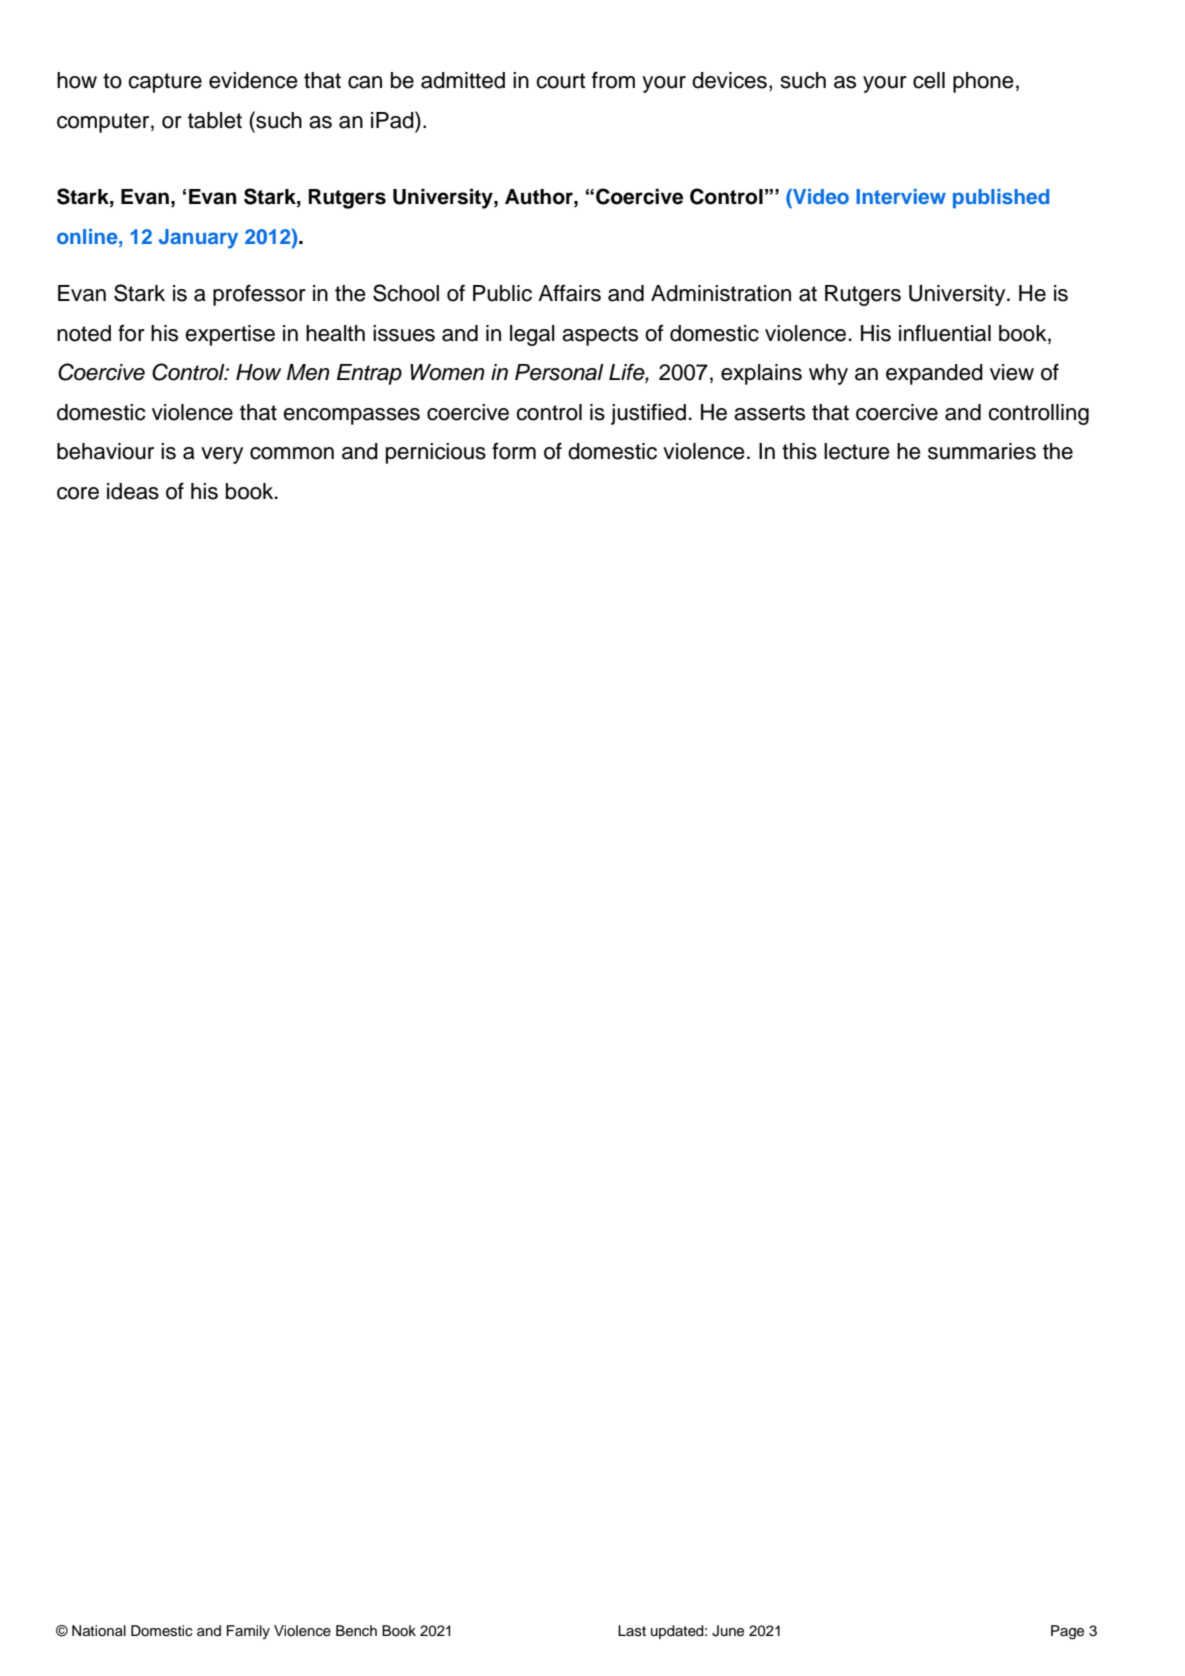 Image resolution: width=1185 pixels, height=1676 pixels. I want to click on cell, so click(929, 80).
